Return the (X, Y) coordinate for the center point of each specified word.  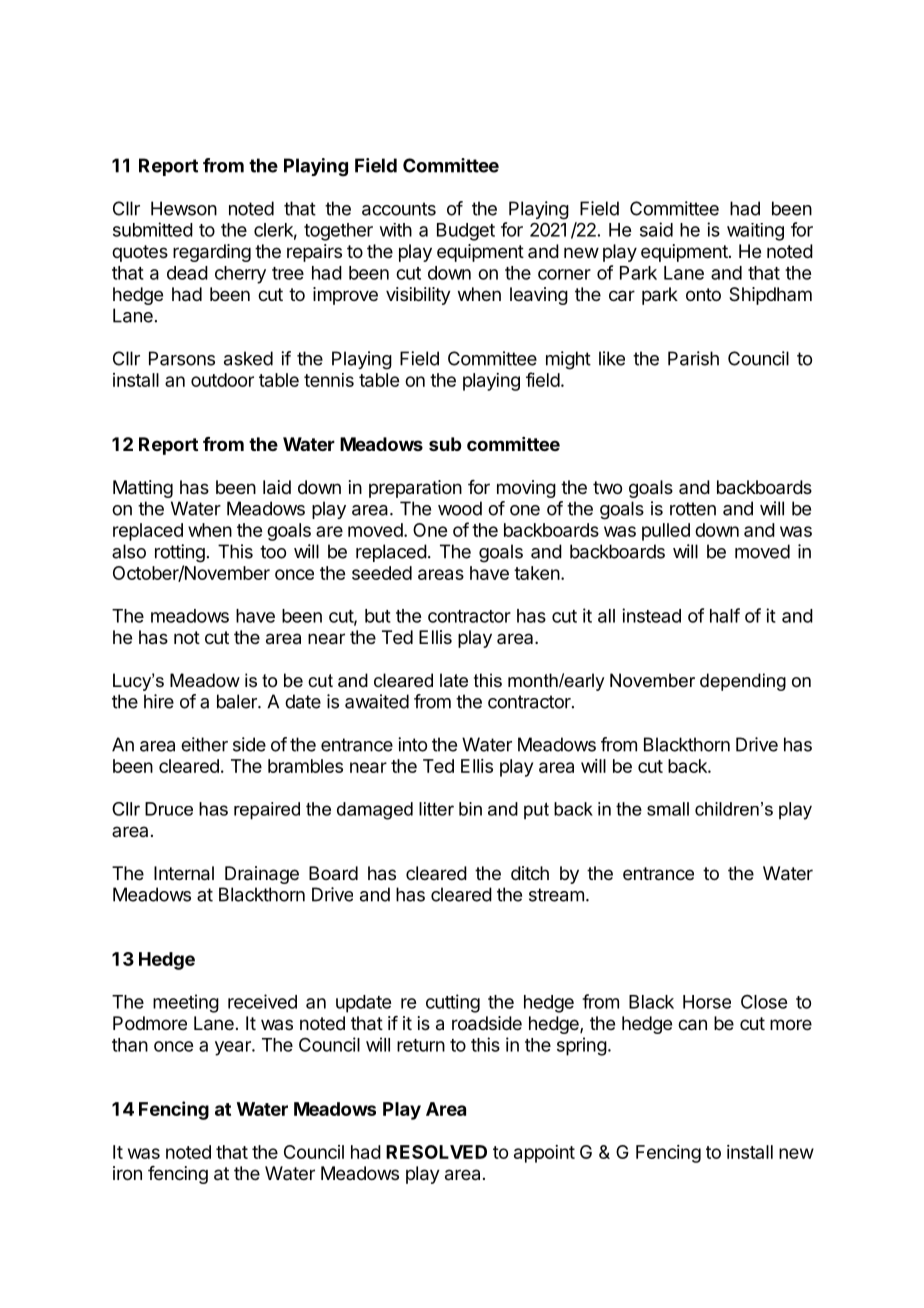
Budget (466, 232)
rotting (180, 553)
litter (436, 809)
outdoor (222, 380)
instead (651, 615)
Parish (693, 358)
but (378, 616)
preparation (415, 489)
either (204, 744)
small (668, 809)
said (656, 229)
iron (127, 1173)
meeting (186, 1003)
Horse (707, 1002)
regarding (212, 253)
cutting (453, 1003)
